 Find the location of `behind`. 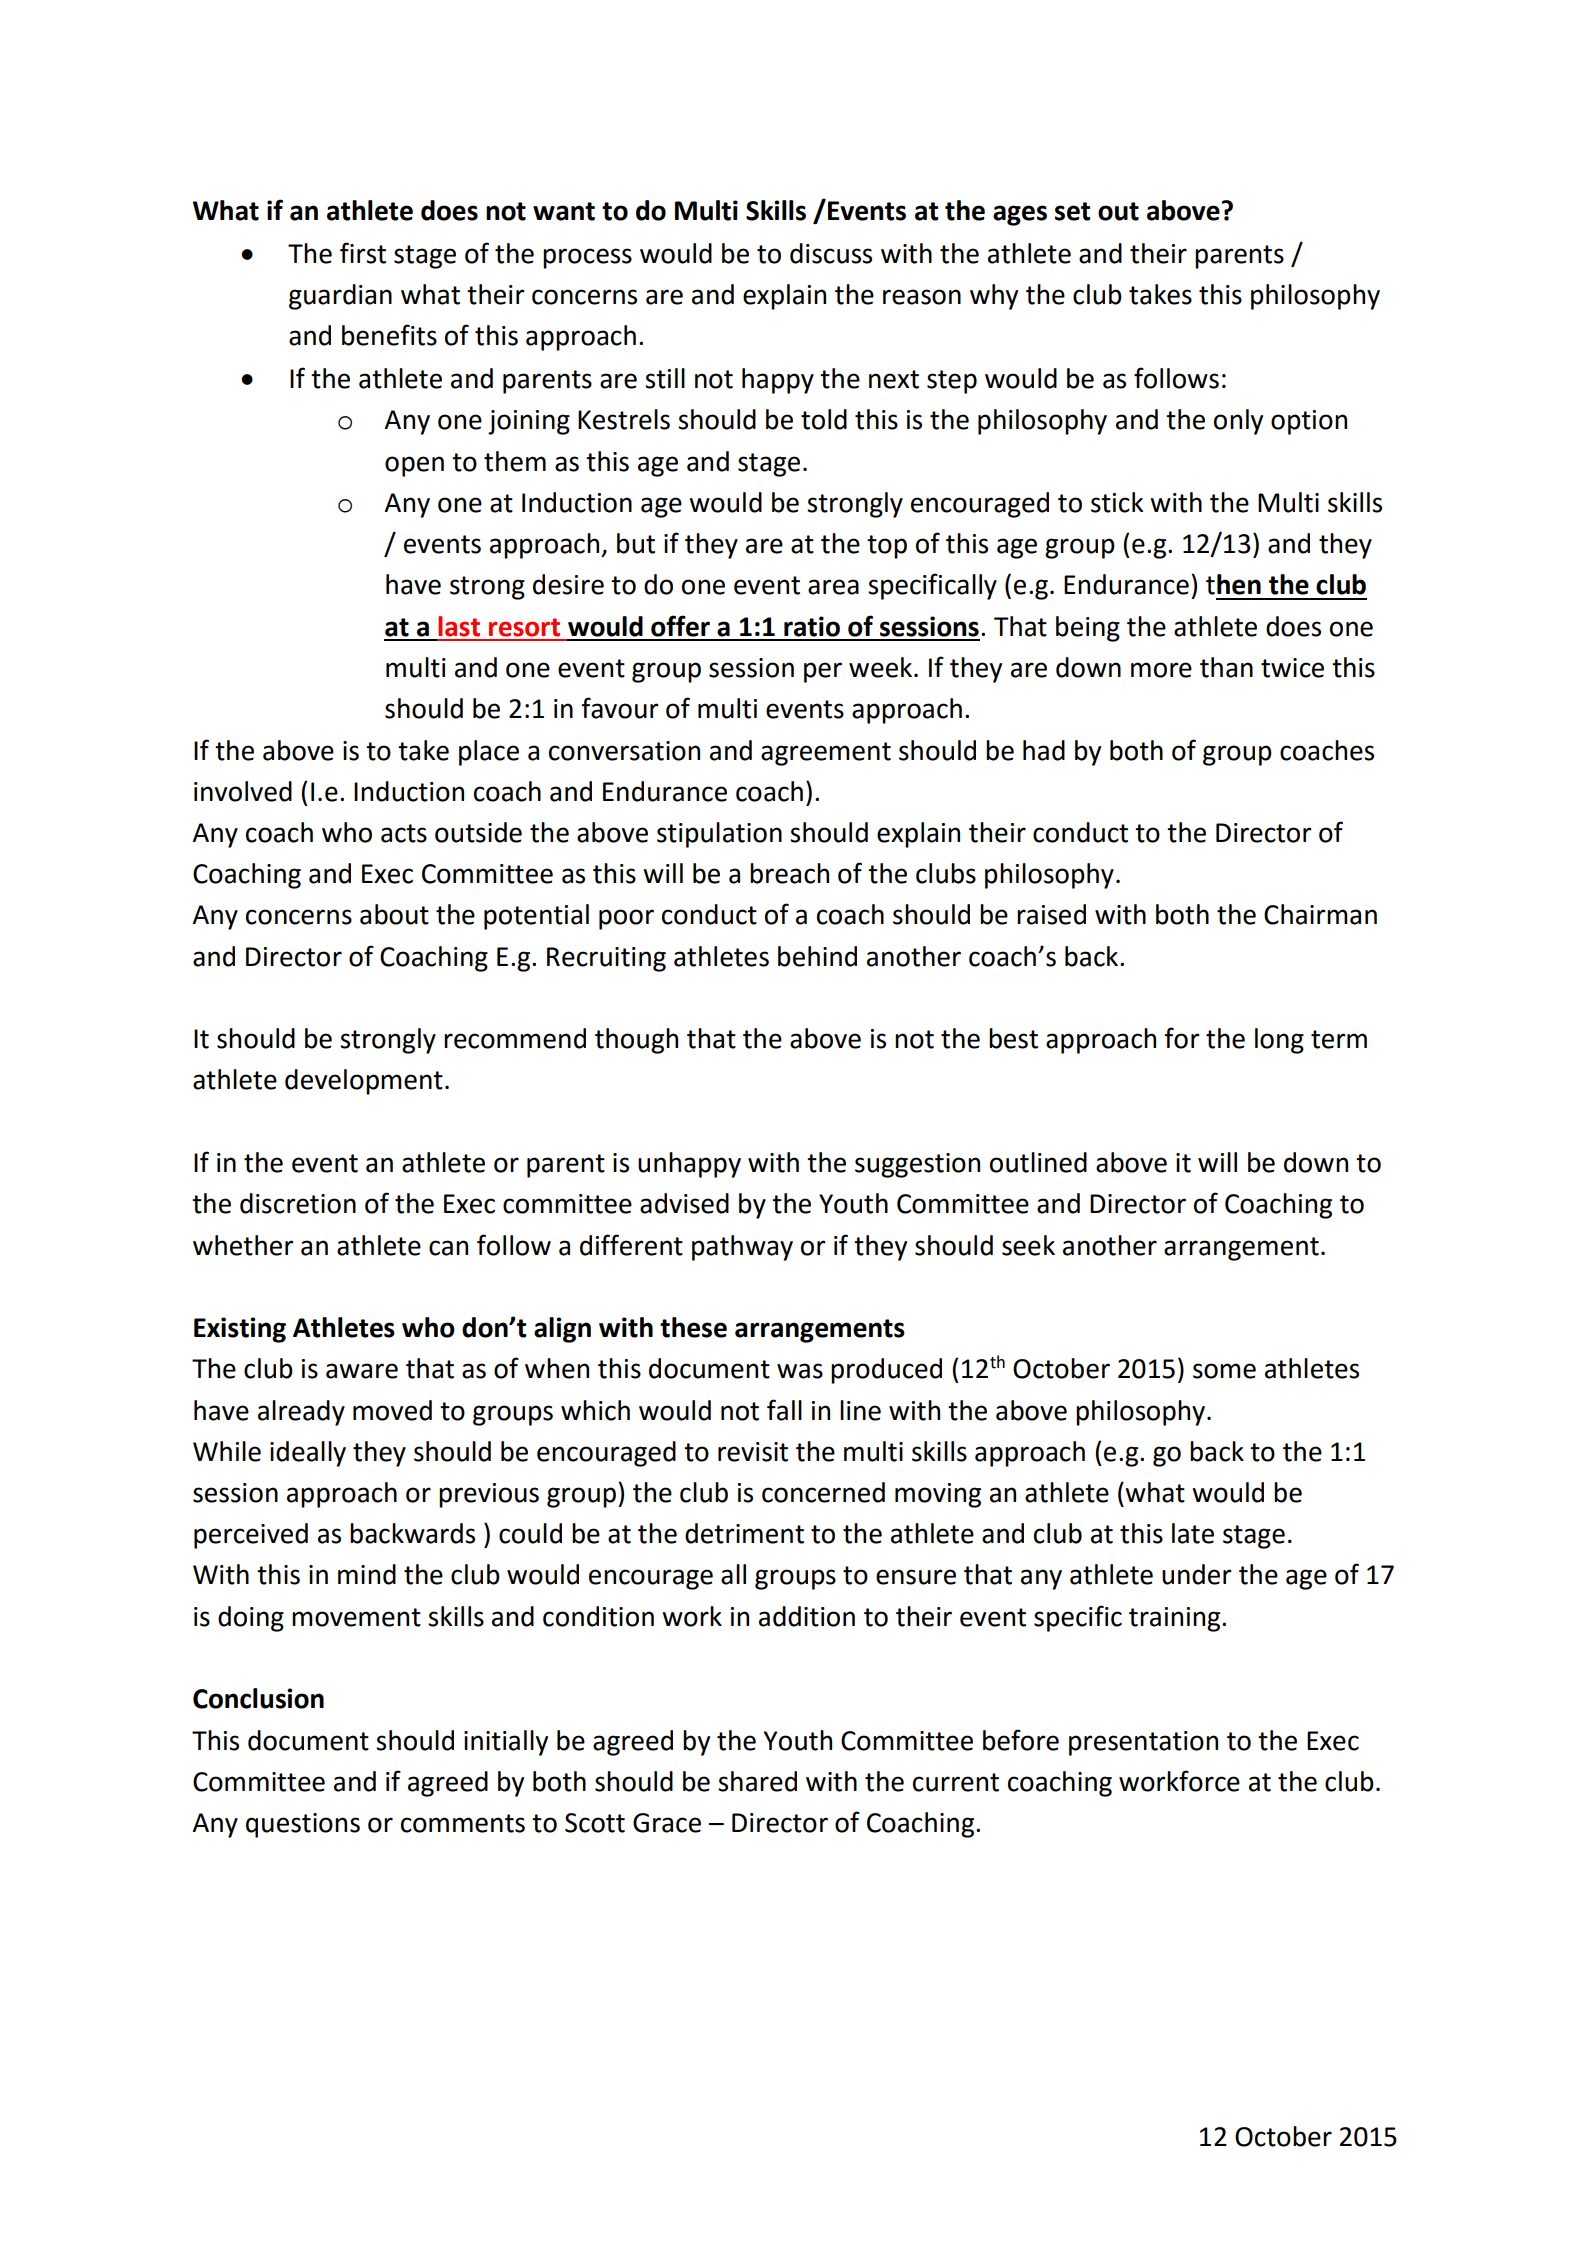

behind is located at coordinates (817, 956).
